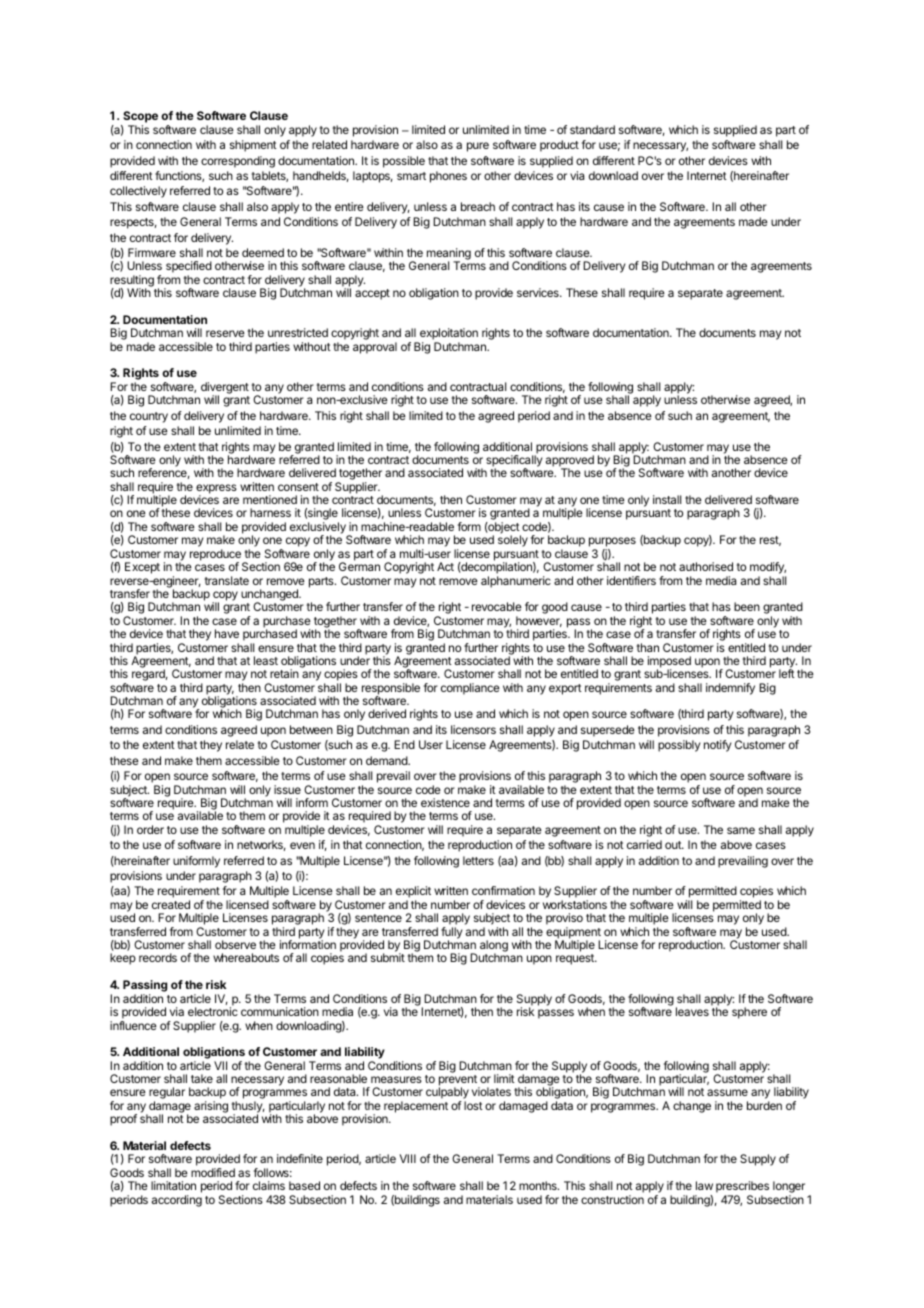 Image resolution: width=924 pixels, height=1308 pixels. Describe the element at coordinates (408, 1158) in the page. I see `VIII` at that location.
